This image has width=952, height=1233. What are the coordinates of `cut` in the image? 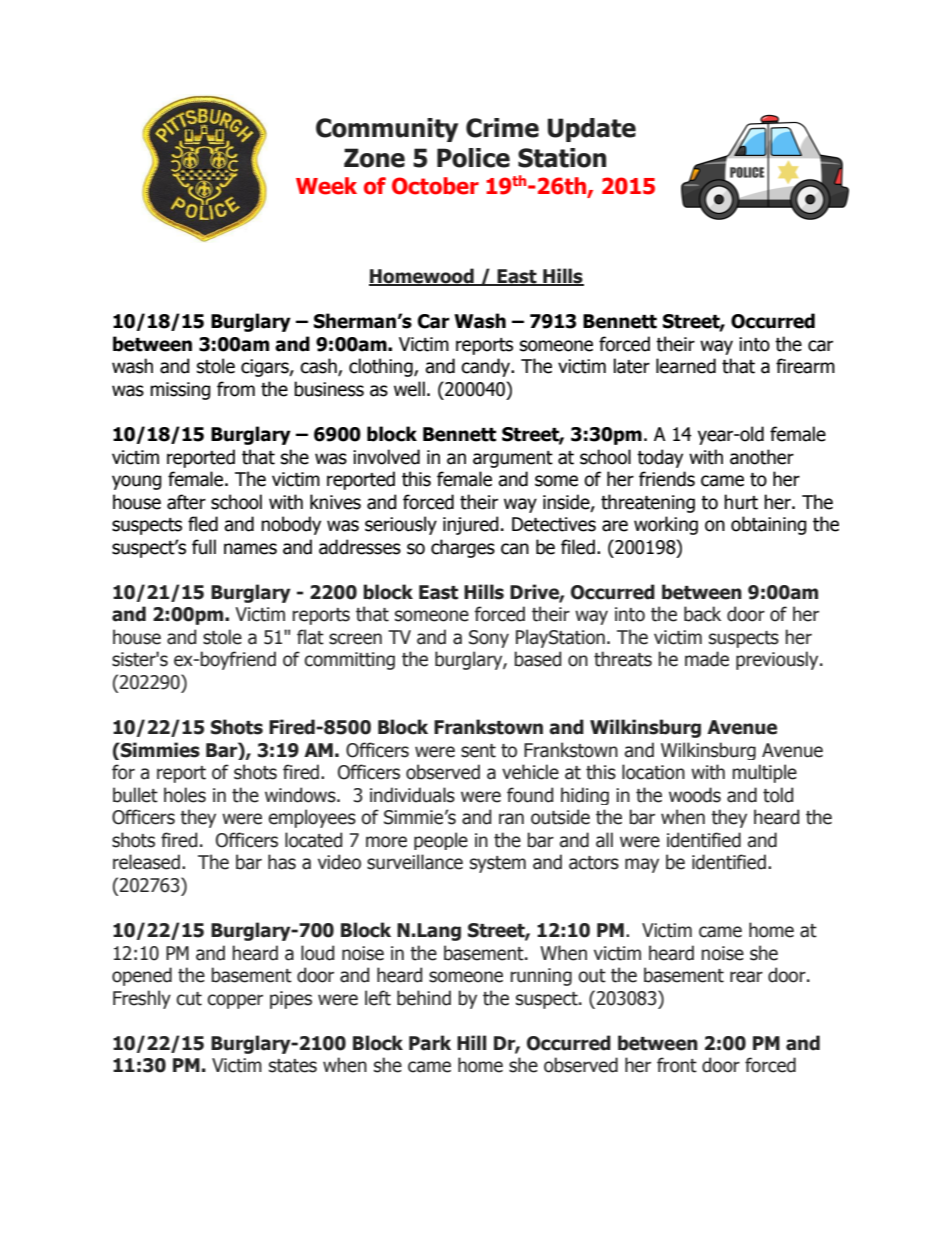 It's located at (189, 999).
